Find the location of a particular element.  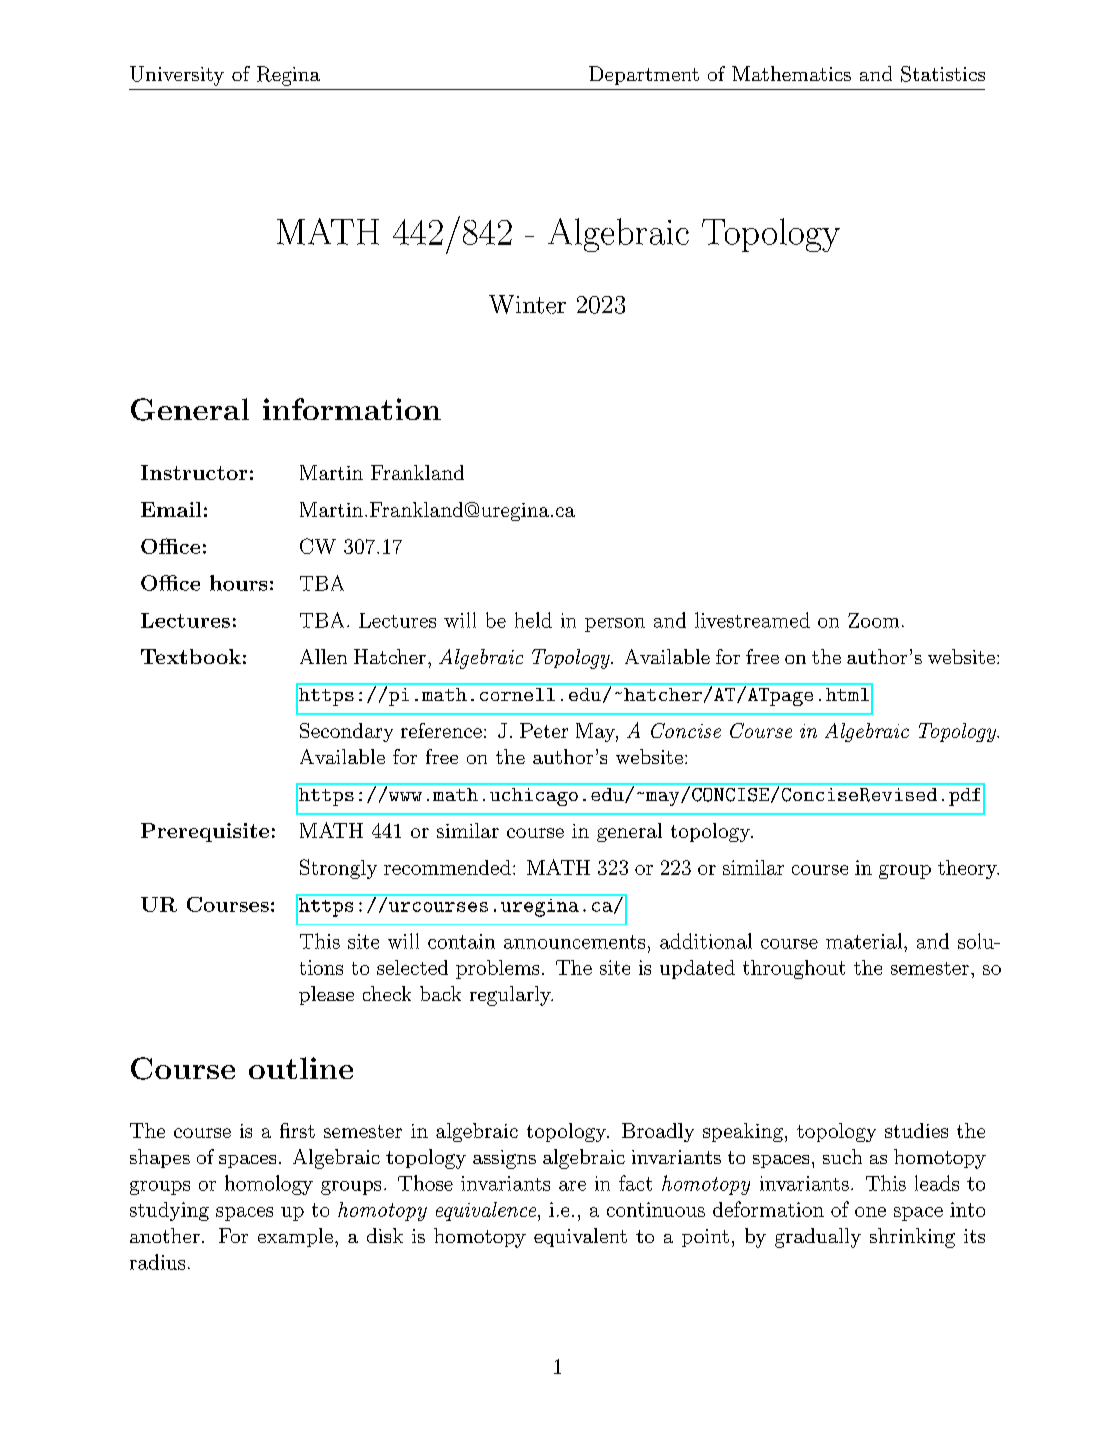

Statistics is located at coordinates (943, 74).
